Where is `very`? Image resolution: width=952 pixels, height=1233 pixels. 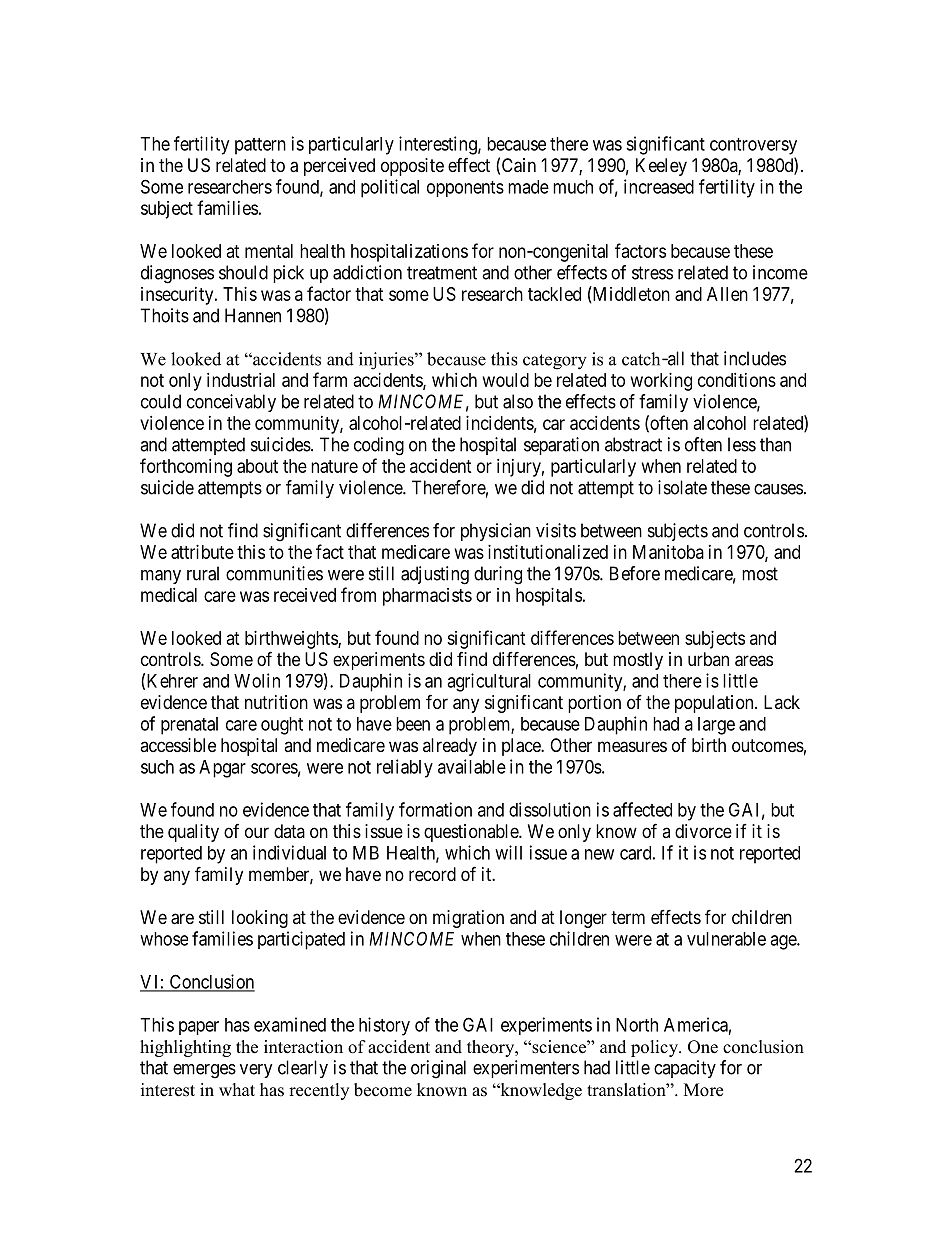 very is located at coordinates (256, 1071).
